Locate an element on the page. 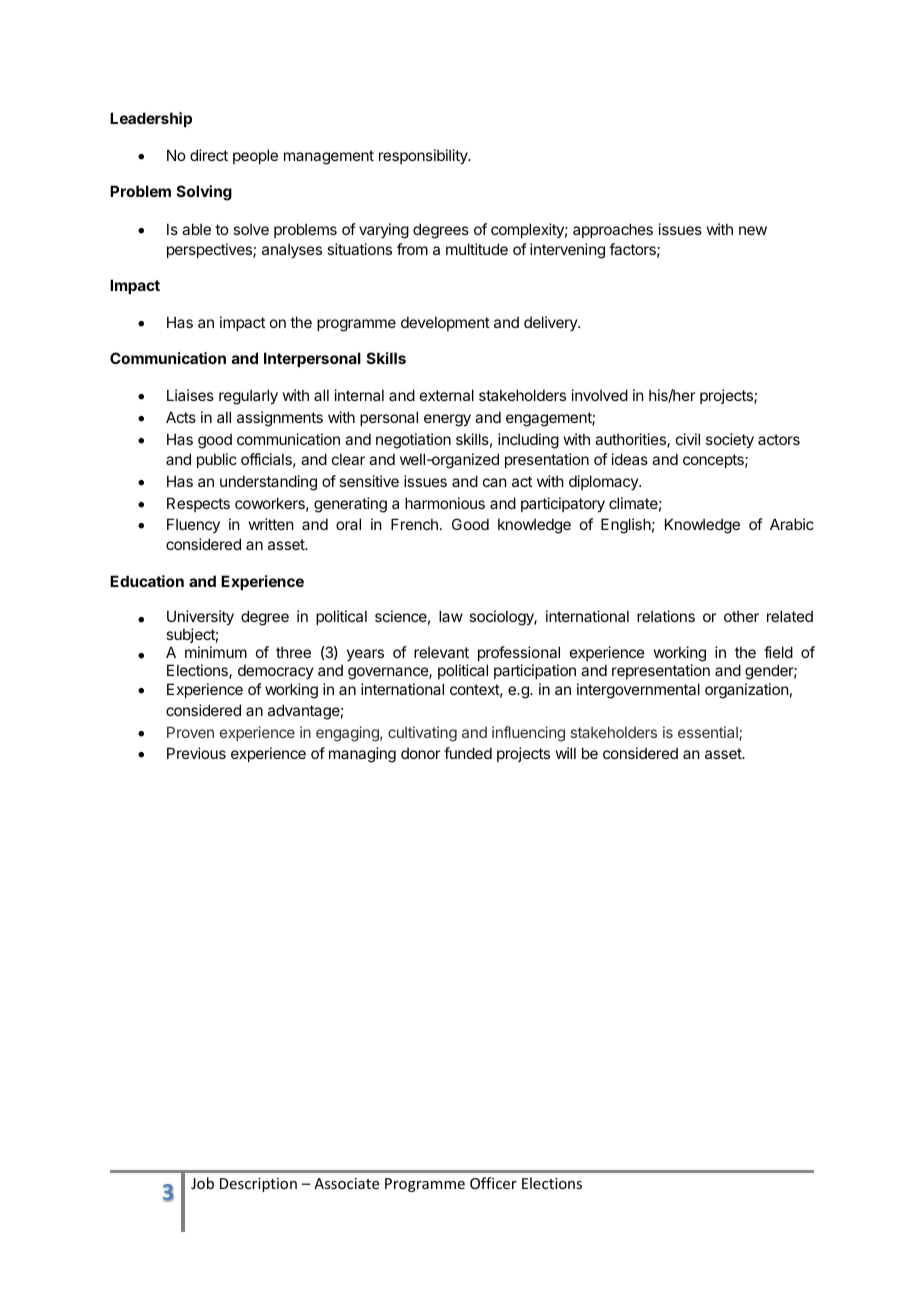 This image has width=924, height=1308. other is located at coordinates (741, 616).
